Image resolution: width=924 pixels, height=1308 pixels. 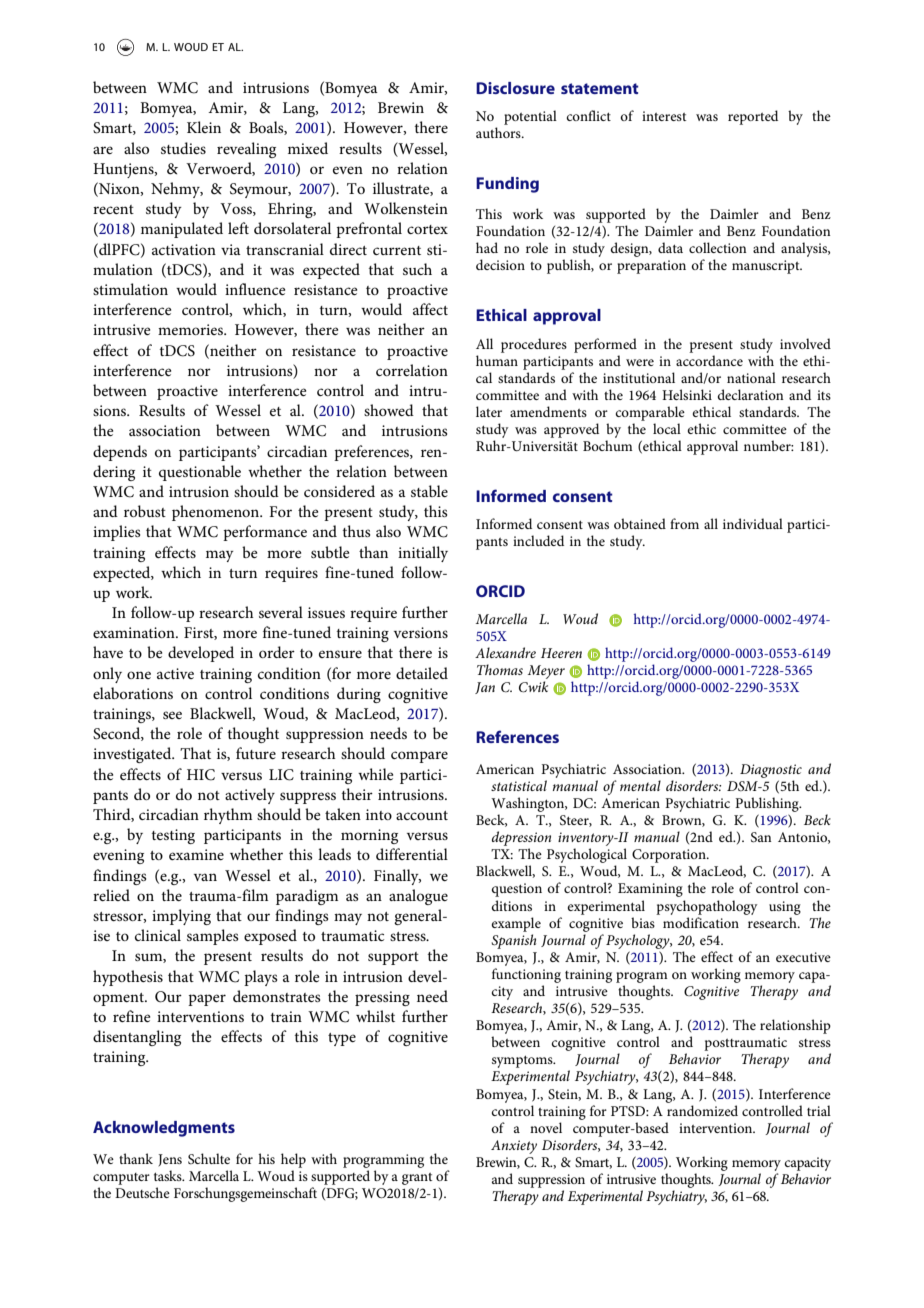 What do you see at coordinates (753, 117) in the document?
I see `reported` at bounding box center [753, 117].
